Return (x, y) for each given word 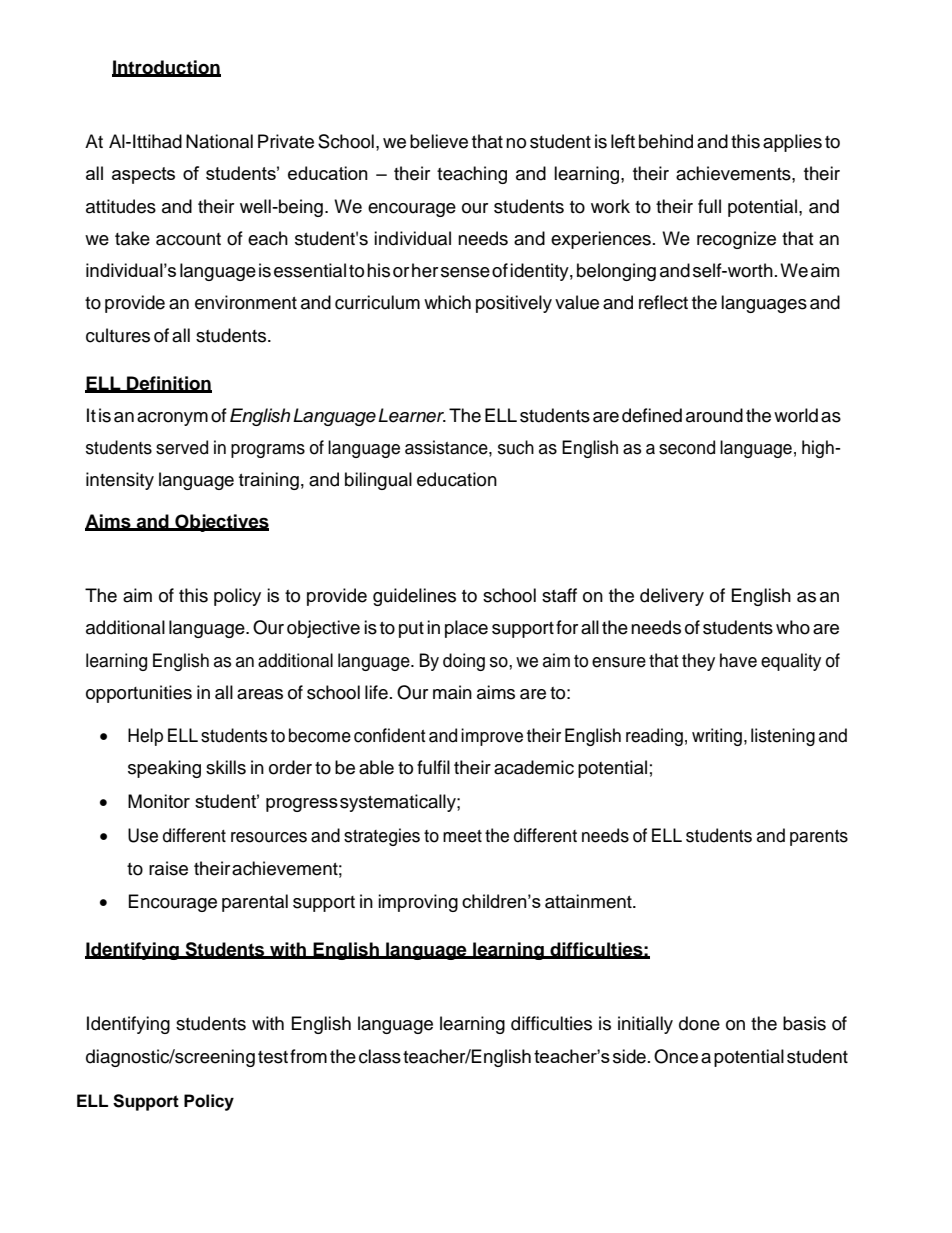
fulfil (433, 767)
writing (717, 737)
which (447, 302)
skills (226, 767)
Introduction (166, 68)
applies (792, 143)
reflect (663, 302)
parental (255, 903)
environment (246, 302)
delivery (672, 597)
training (269, 481)
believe (439, 141)
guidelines (414, 597)
